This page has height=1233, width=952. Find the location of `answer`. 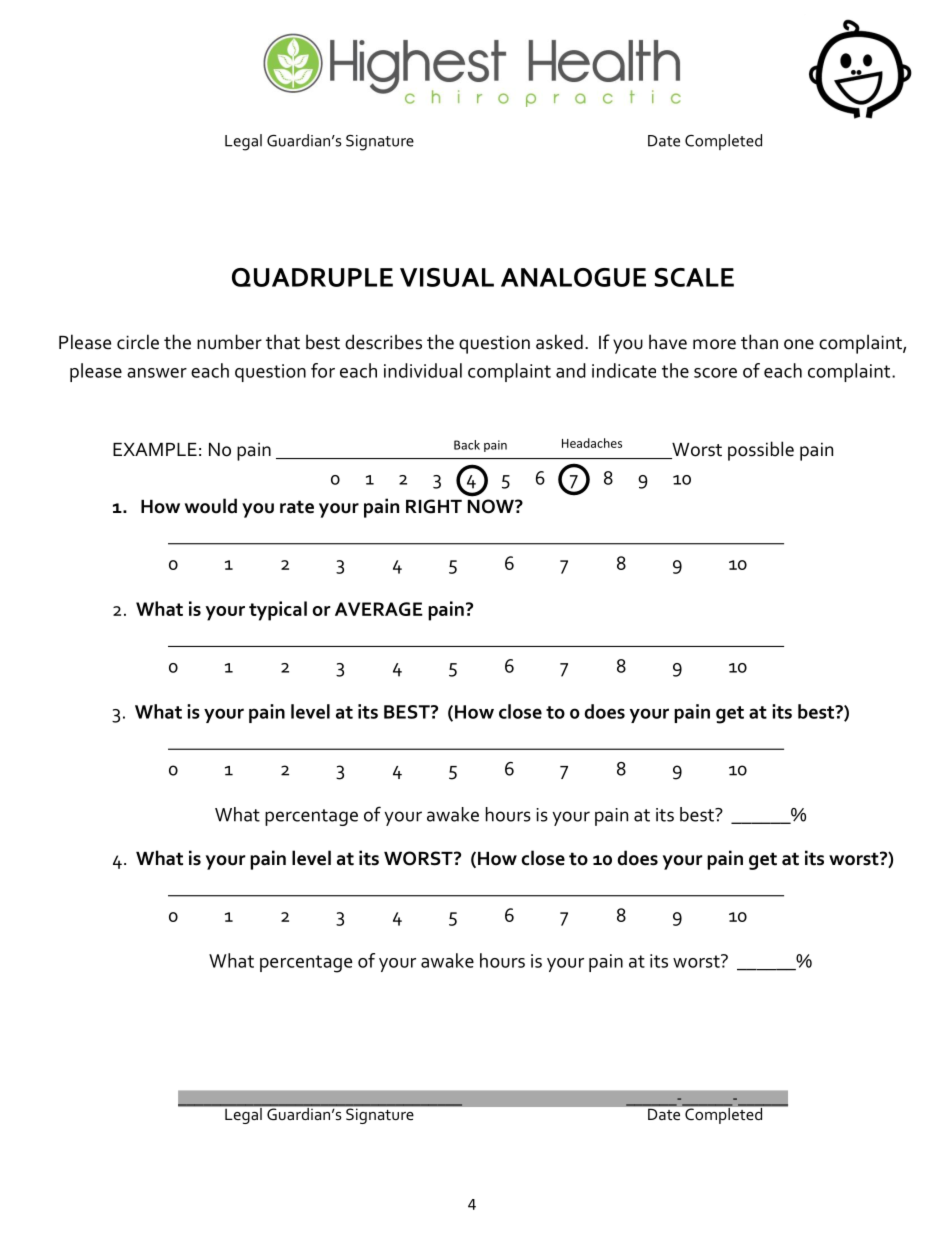

answer is located at coordinates (157, 373).
